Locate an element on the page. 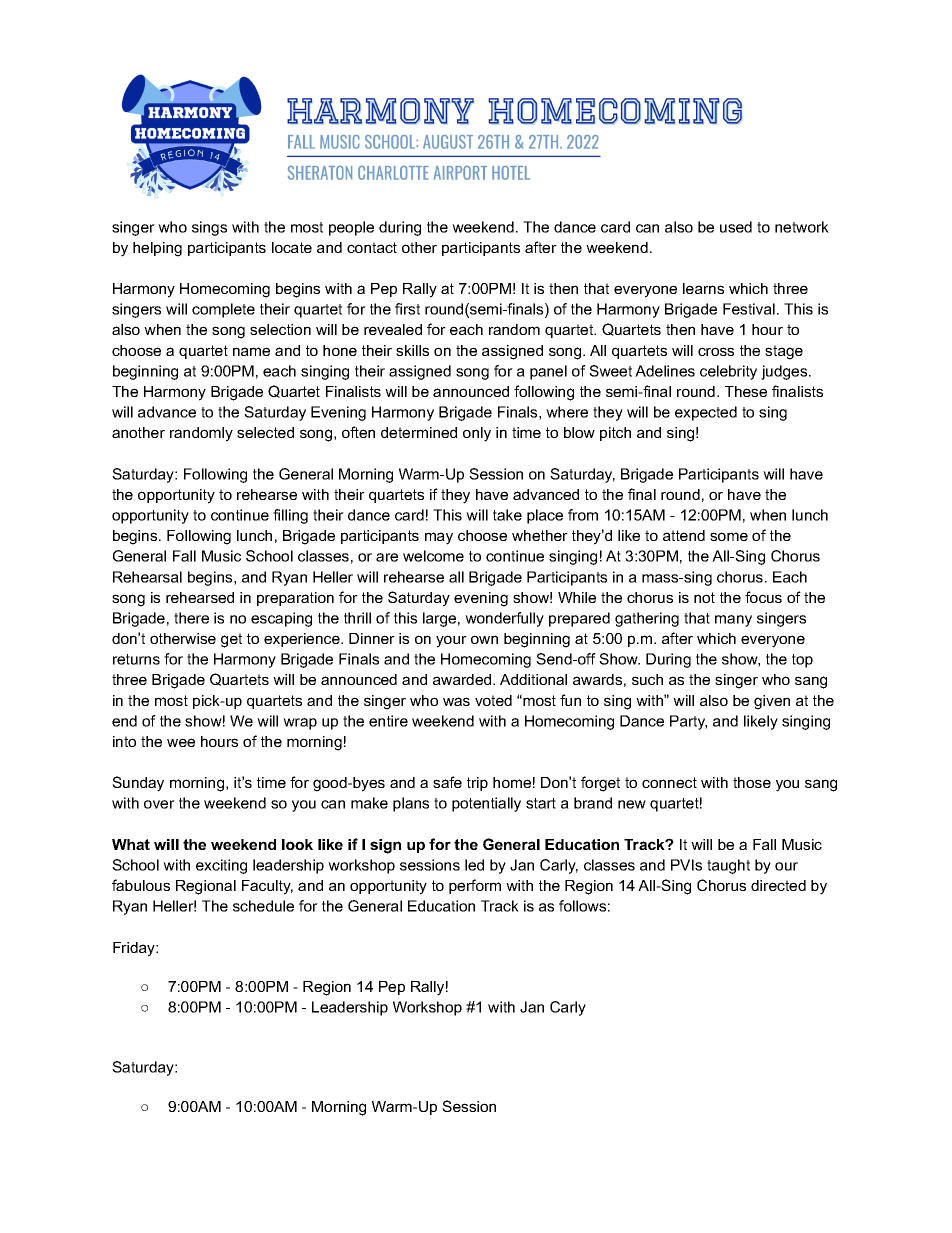  perform is located at coordinates (475, 886).
